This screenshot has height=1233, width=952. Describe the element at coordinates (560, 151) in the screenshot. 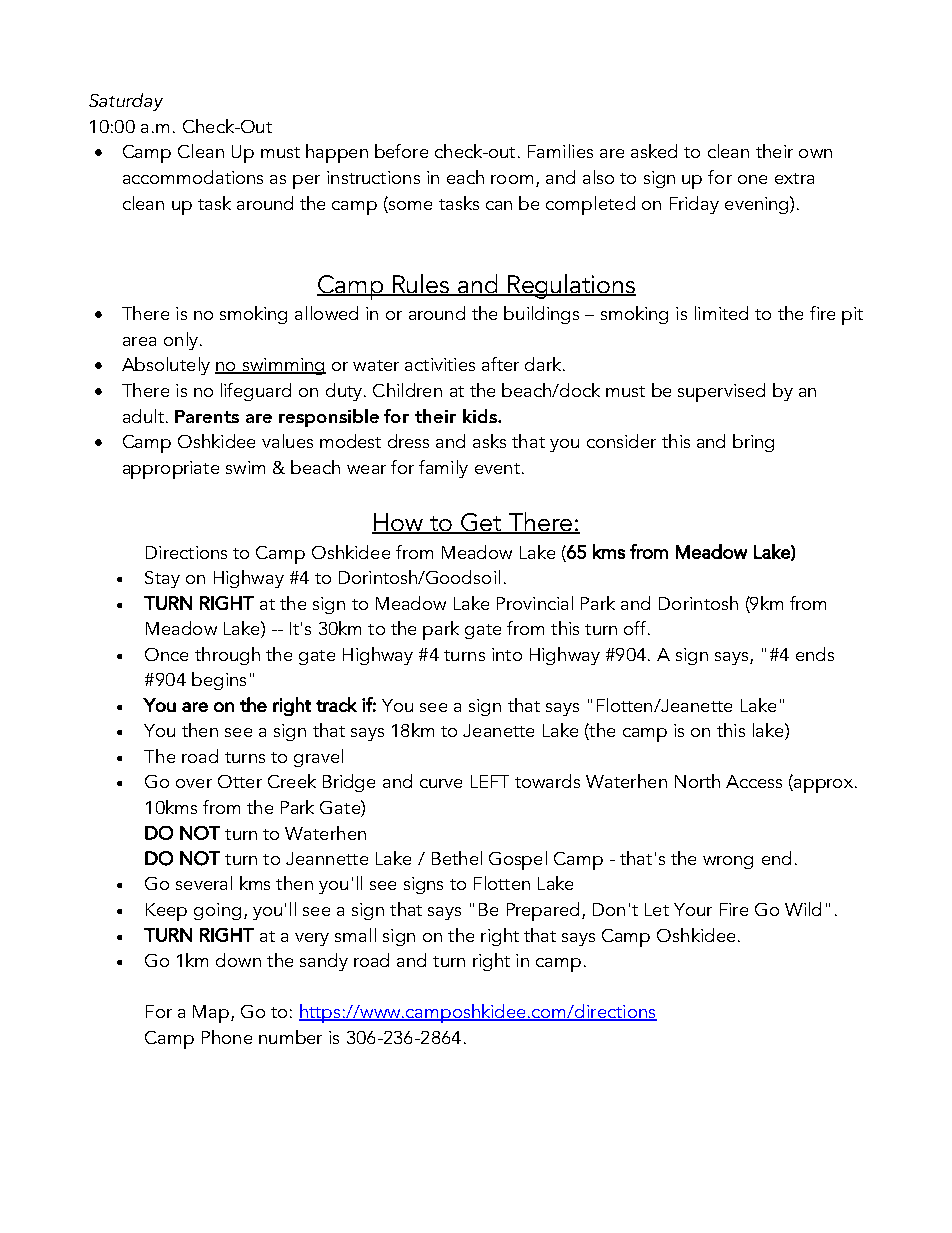

I see `Families` at that location.
